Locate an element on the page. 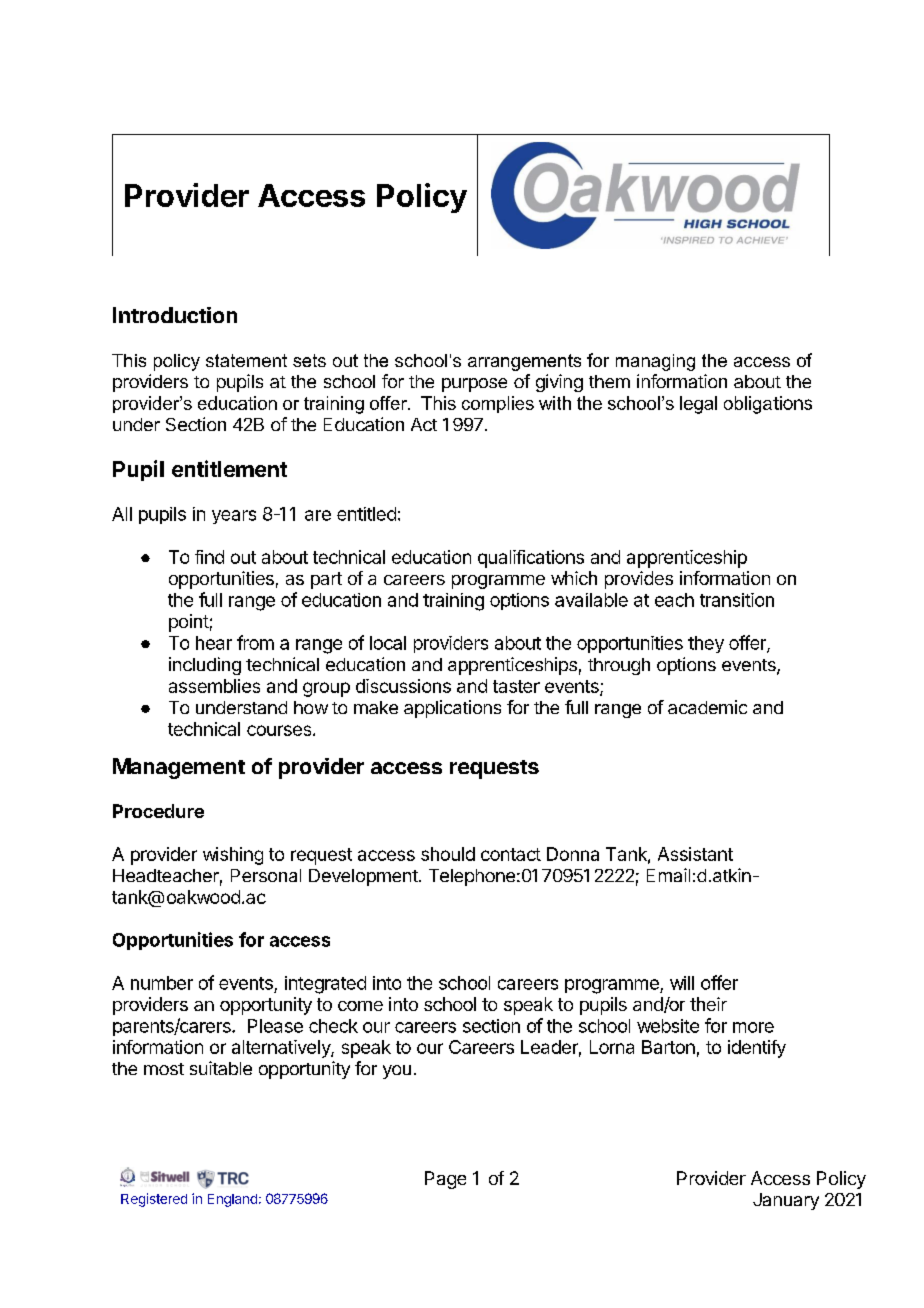 The height and width of the page is (1308, 924). managing is located at coordinates (655, 362).
